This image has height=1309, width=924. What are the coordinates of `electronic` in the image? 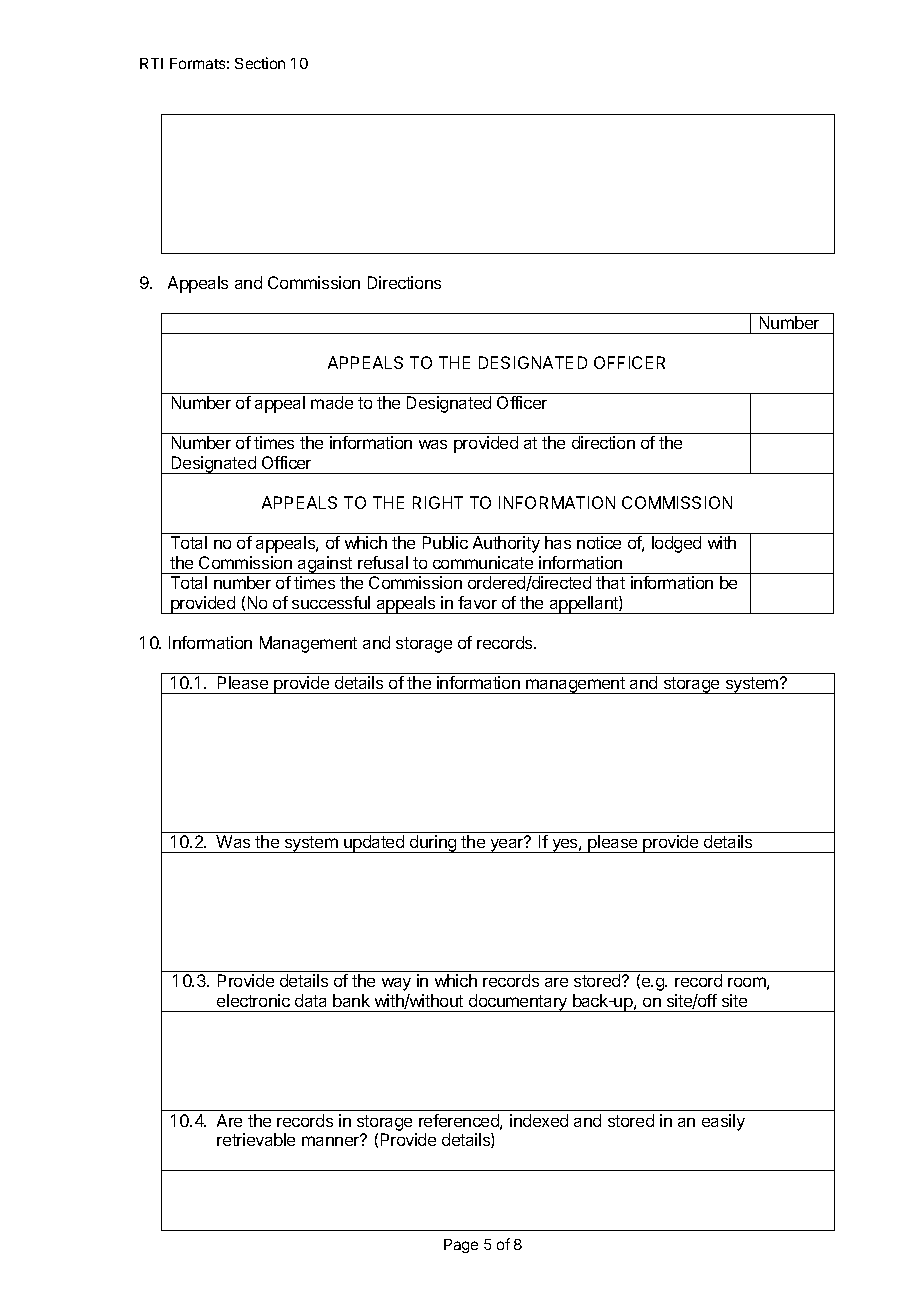 It's located at (253, 1000).
